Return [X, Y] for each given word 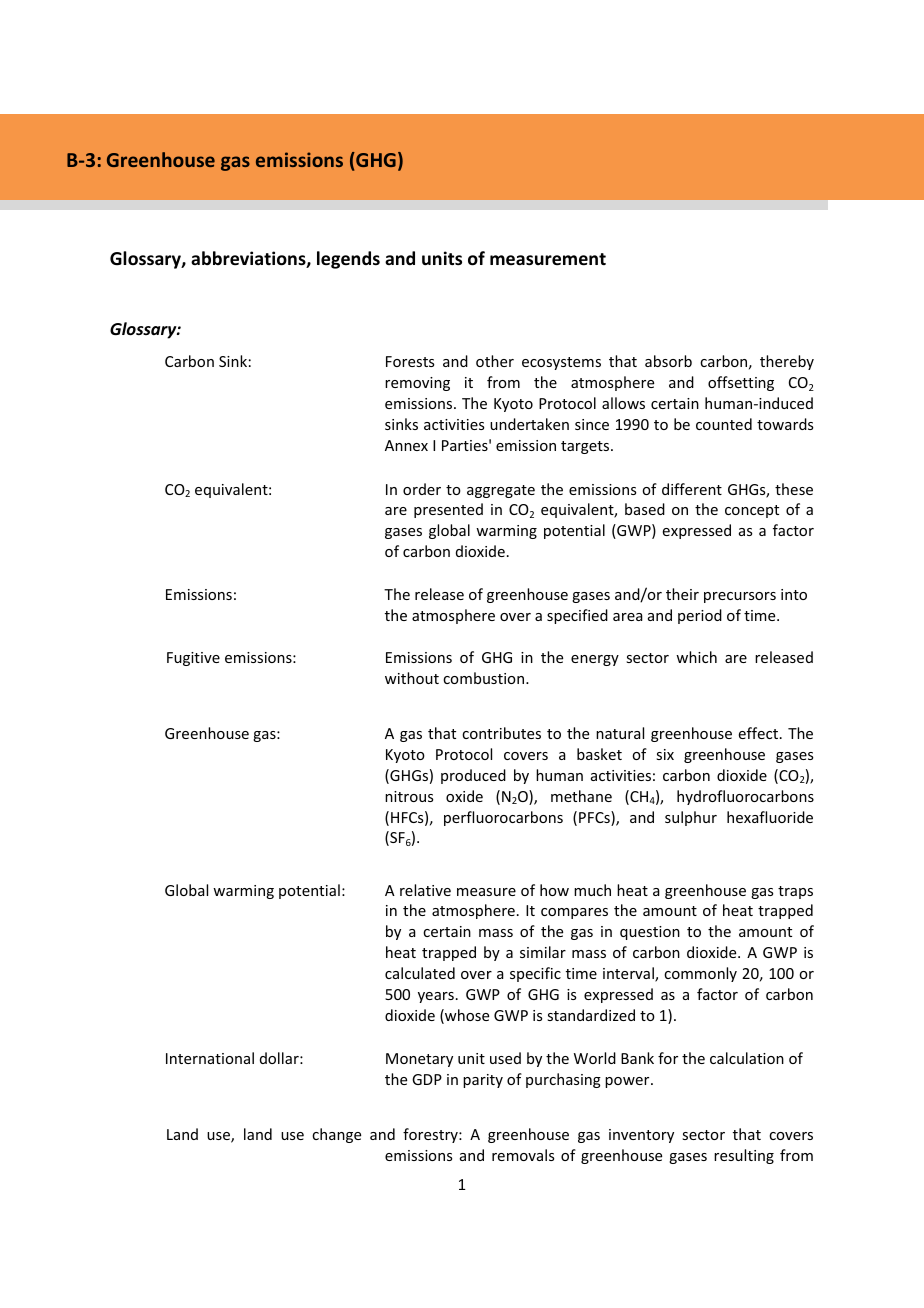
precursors [740, 597]
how [554, 890]
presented [448, 510]
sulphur [691, 818]
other [495, 361]
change [336, 1135]
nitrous [409, 796]
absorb [668, 361]
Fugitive [193, 659]
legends [348, 260]
